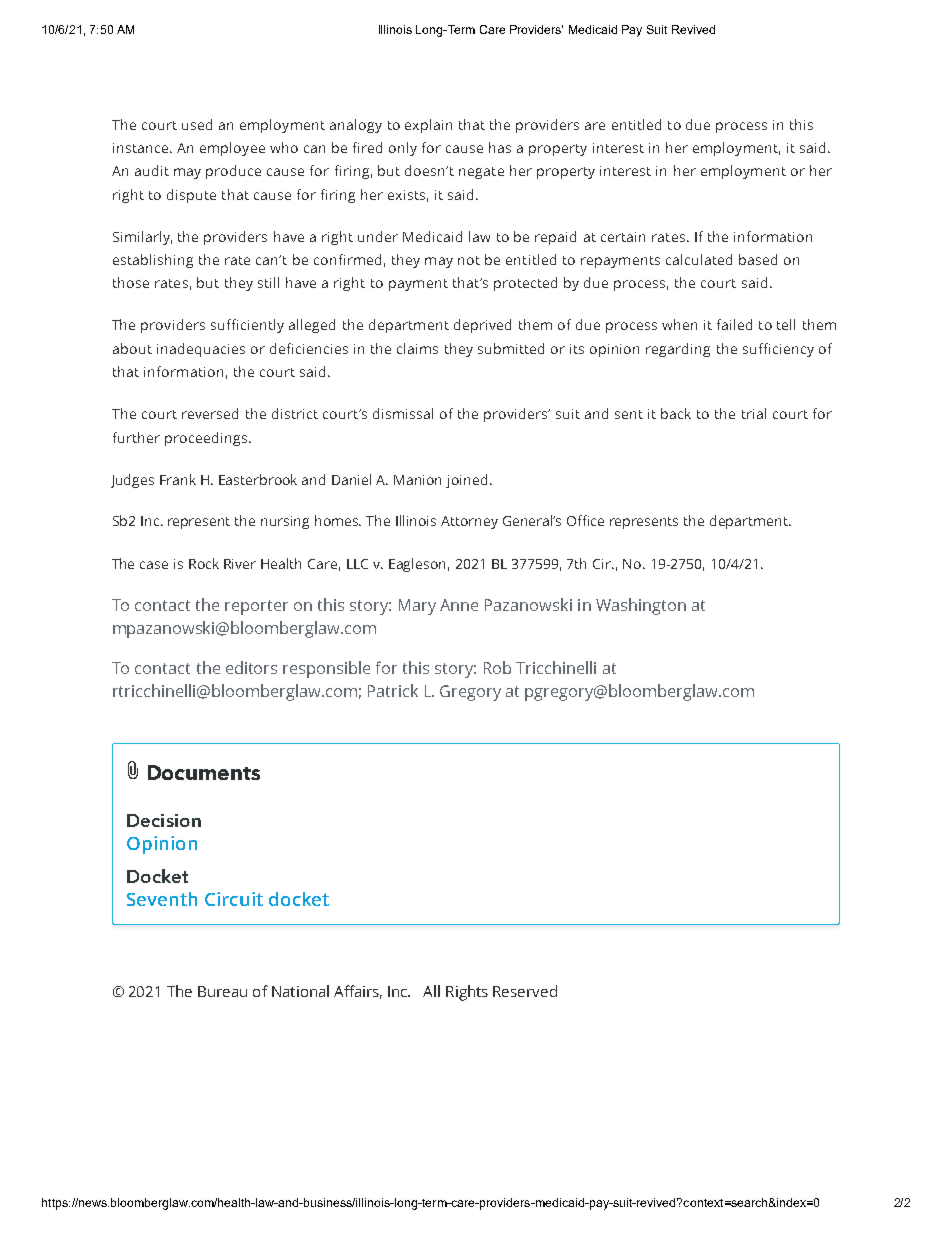  Describe the element at coordinates (417, 348) in the image. I see `claims` at that location.
